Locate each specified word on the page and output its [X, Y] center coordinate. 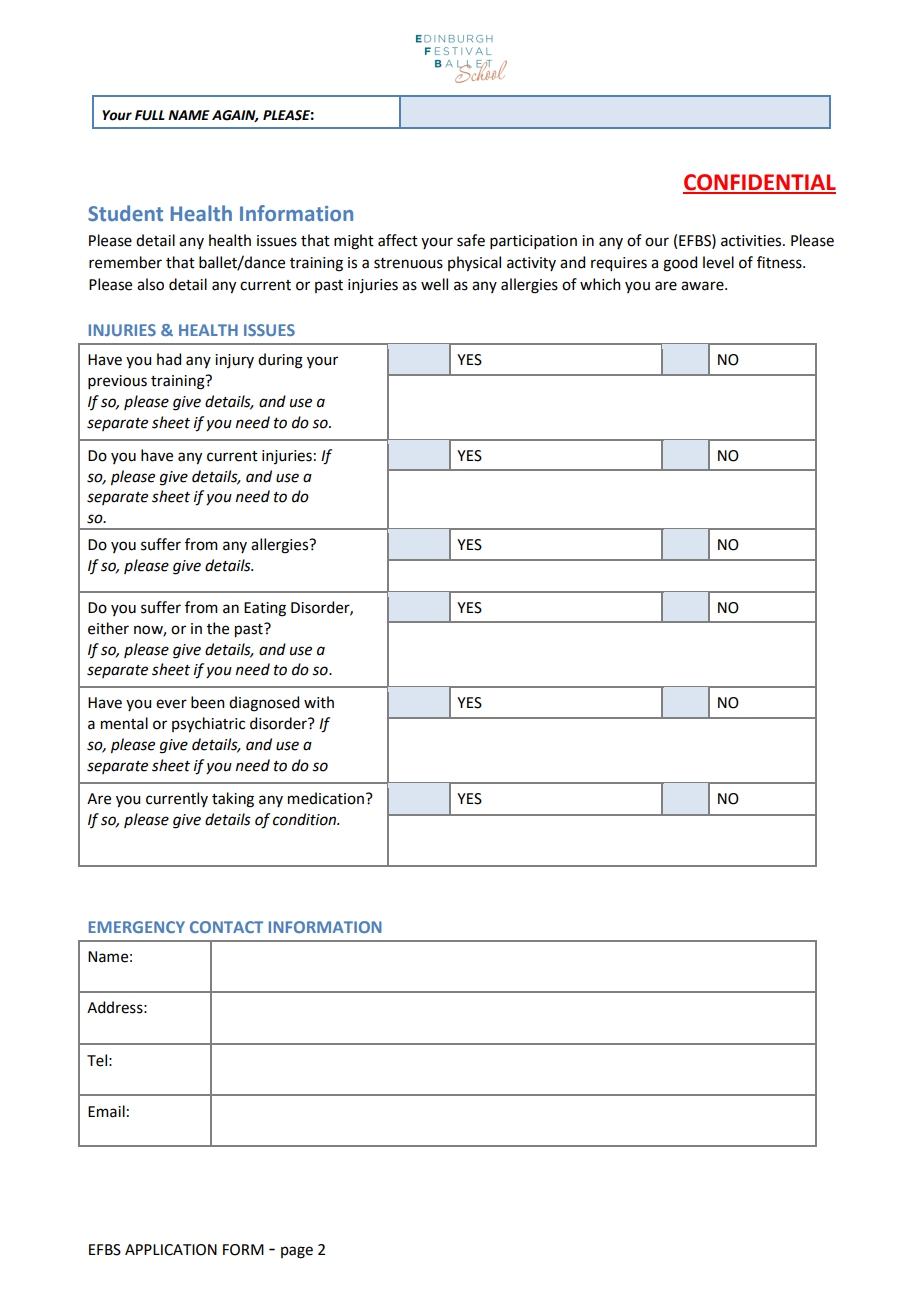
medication [326, 798]
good [680, 264]
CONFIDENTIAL [759, 183]
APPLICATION [171, 1250]
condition [306, 819]
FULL [150, 115]
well [434, 284]
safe [471, 240]
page [297, 1252]
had [169, 359]
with [319, 702]
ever [171, 704]
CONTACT [226, 927]
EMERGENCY [137, 927]
